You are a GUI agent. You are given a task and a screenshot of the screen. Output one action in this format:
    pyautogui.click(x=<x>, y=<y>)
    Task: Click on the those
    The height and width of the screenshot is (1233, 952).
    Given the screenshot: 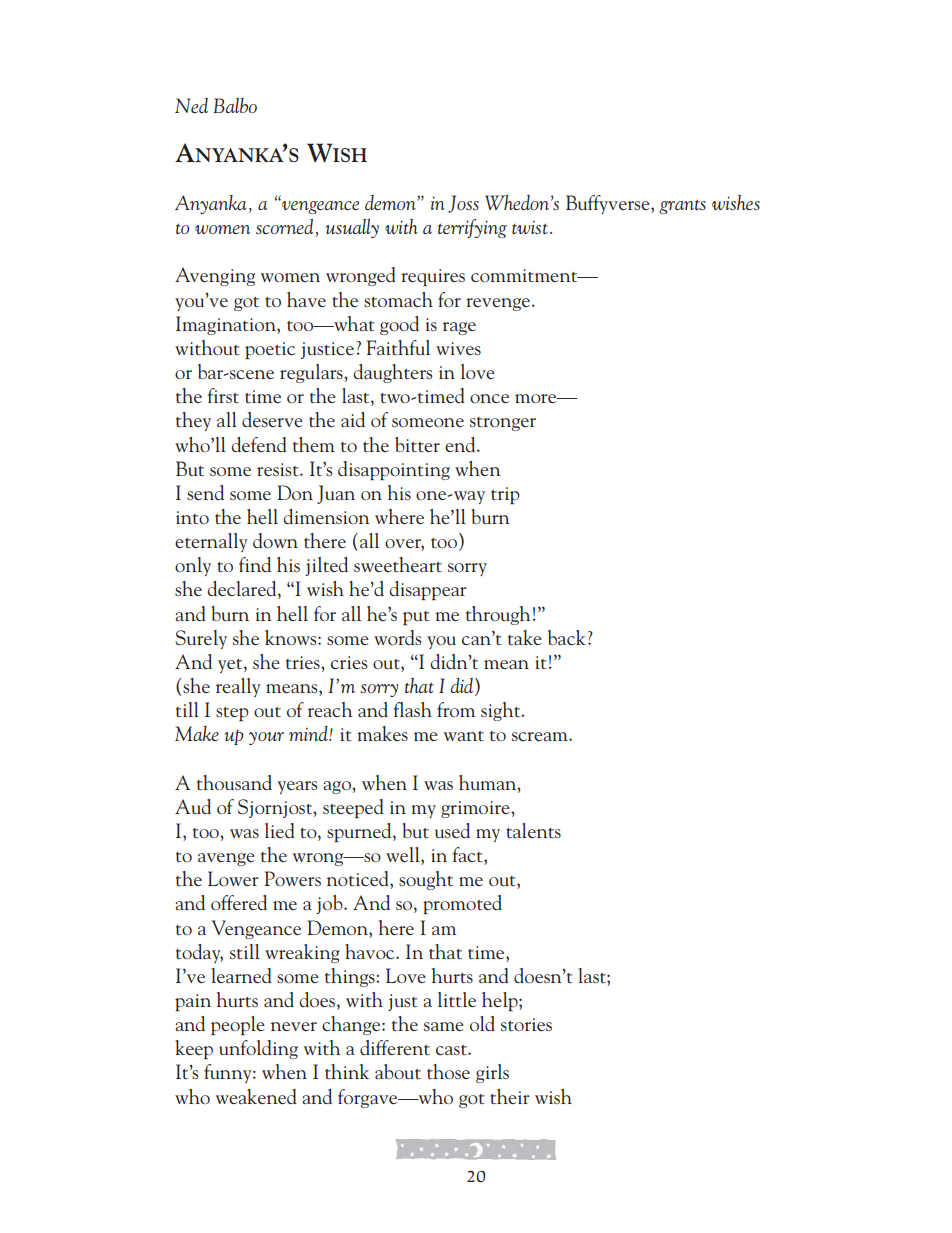 What is the action you would take?
    pyautogui.click(x=448, y=1071)
